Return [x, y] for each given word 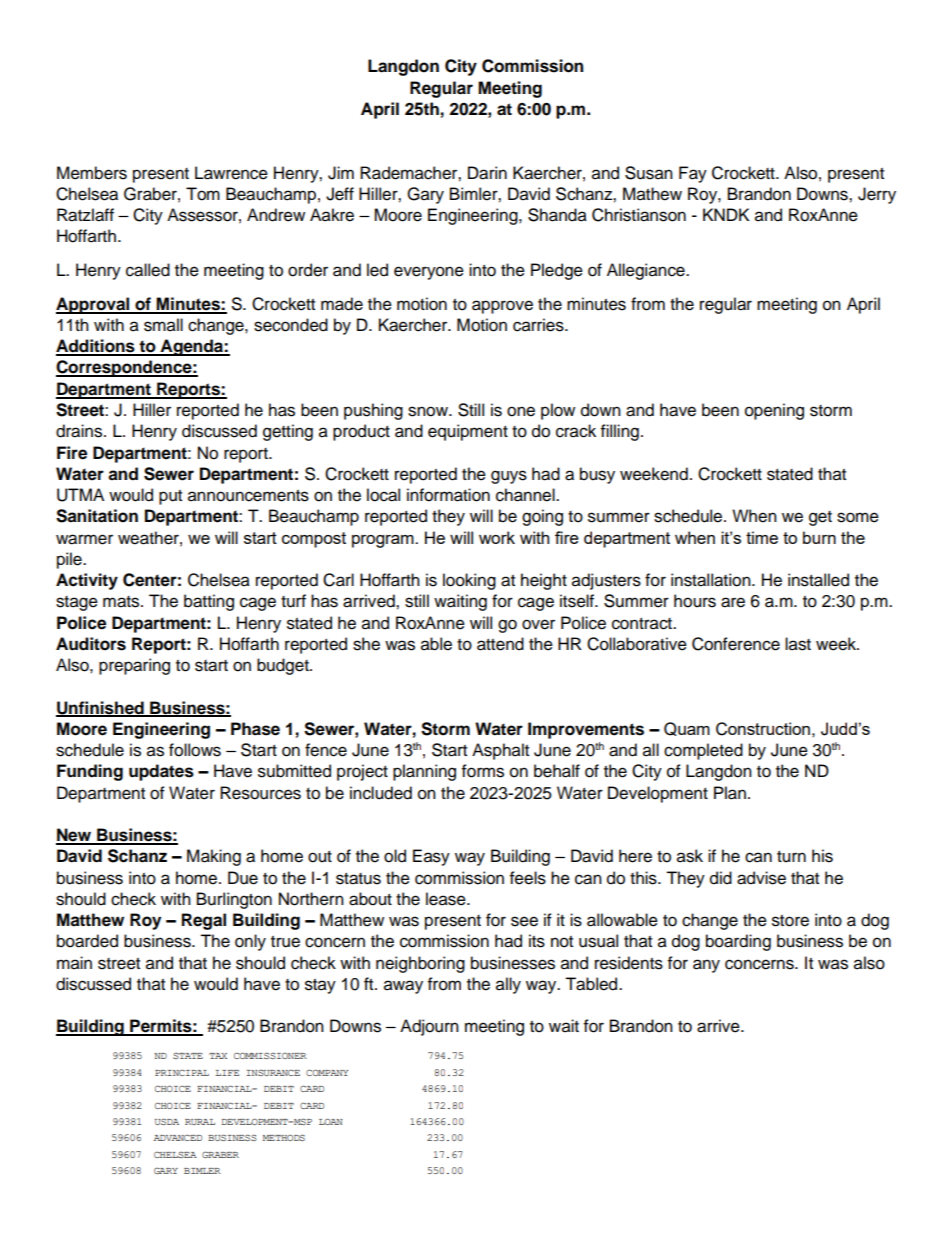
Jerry [877, 195]
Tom [203, 194]
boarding [738, 942]
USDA [167, 1121]
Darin [487, 173]
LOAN [331, 1121]
